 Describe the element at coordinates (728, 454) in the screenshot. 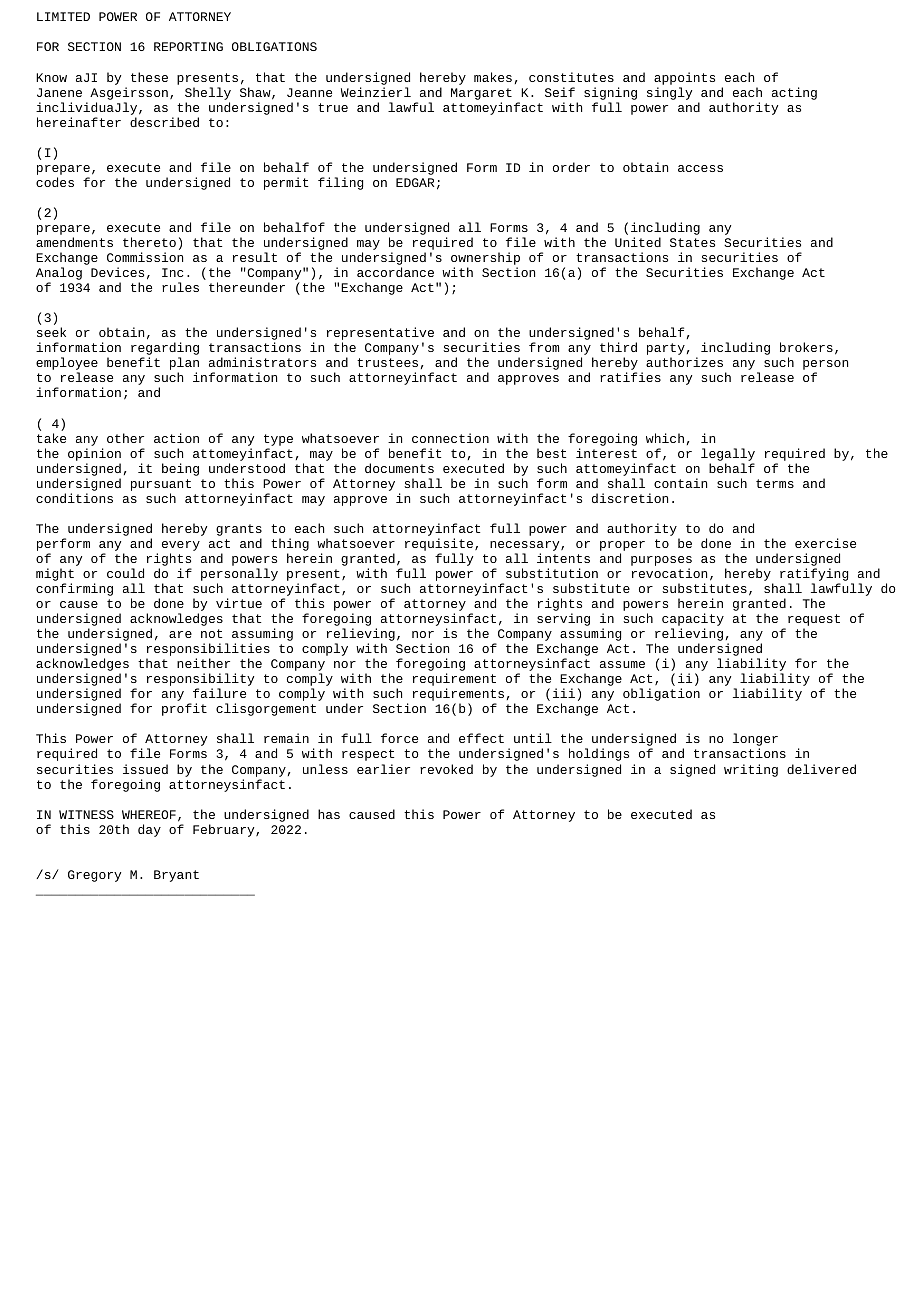

I see `legally` at that location.
